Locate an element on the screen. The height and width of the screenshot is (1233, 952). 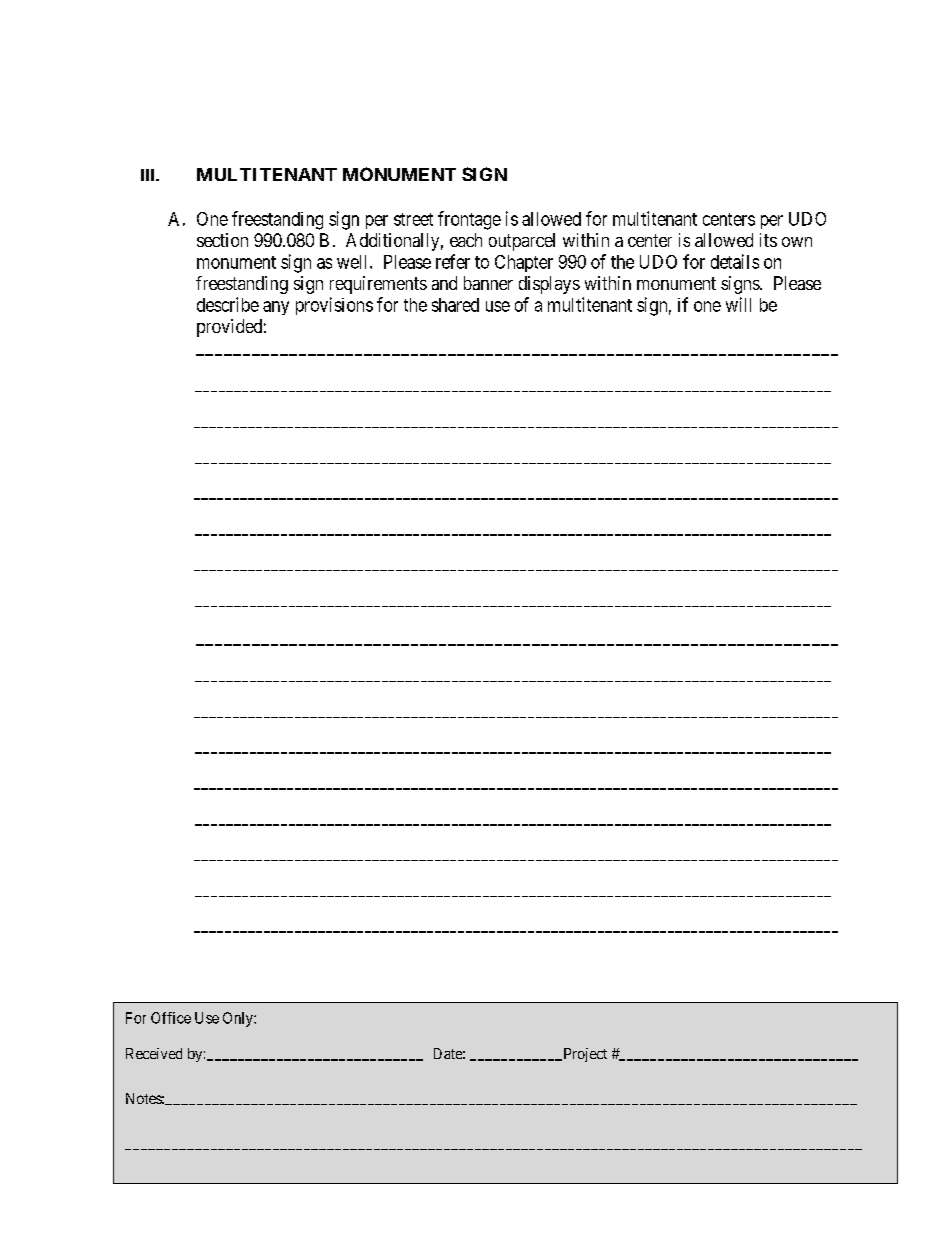
will is located at coordinates (738, 304).
